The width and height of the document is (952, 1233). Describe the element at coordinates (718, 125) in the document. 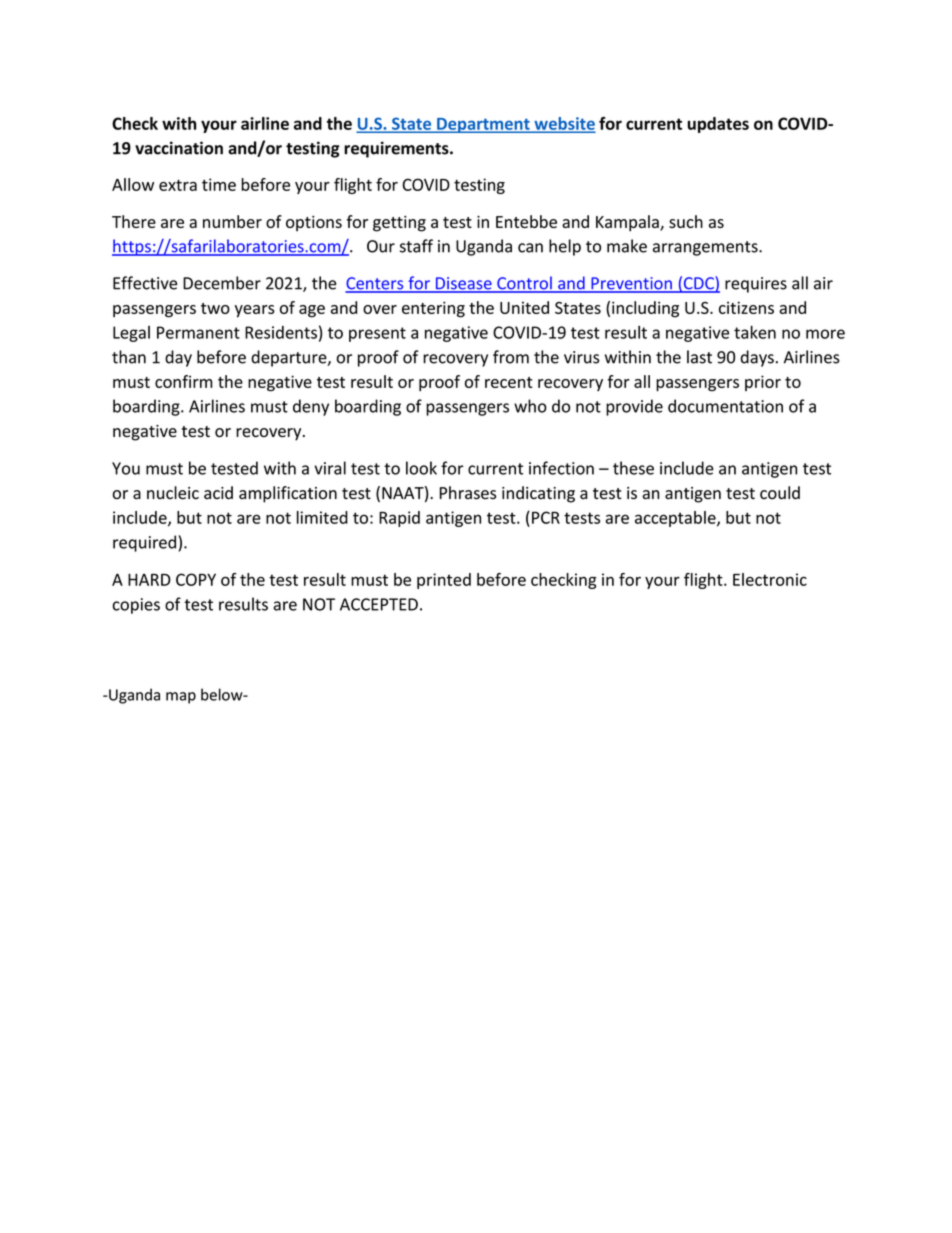

I see `updates` at that location.
